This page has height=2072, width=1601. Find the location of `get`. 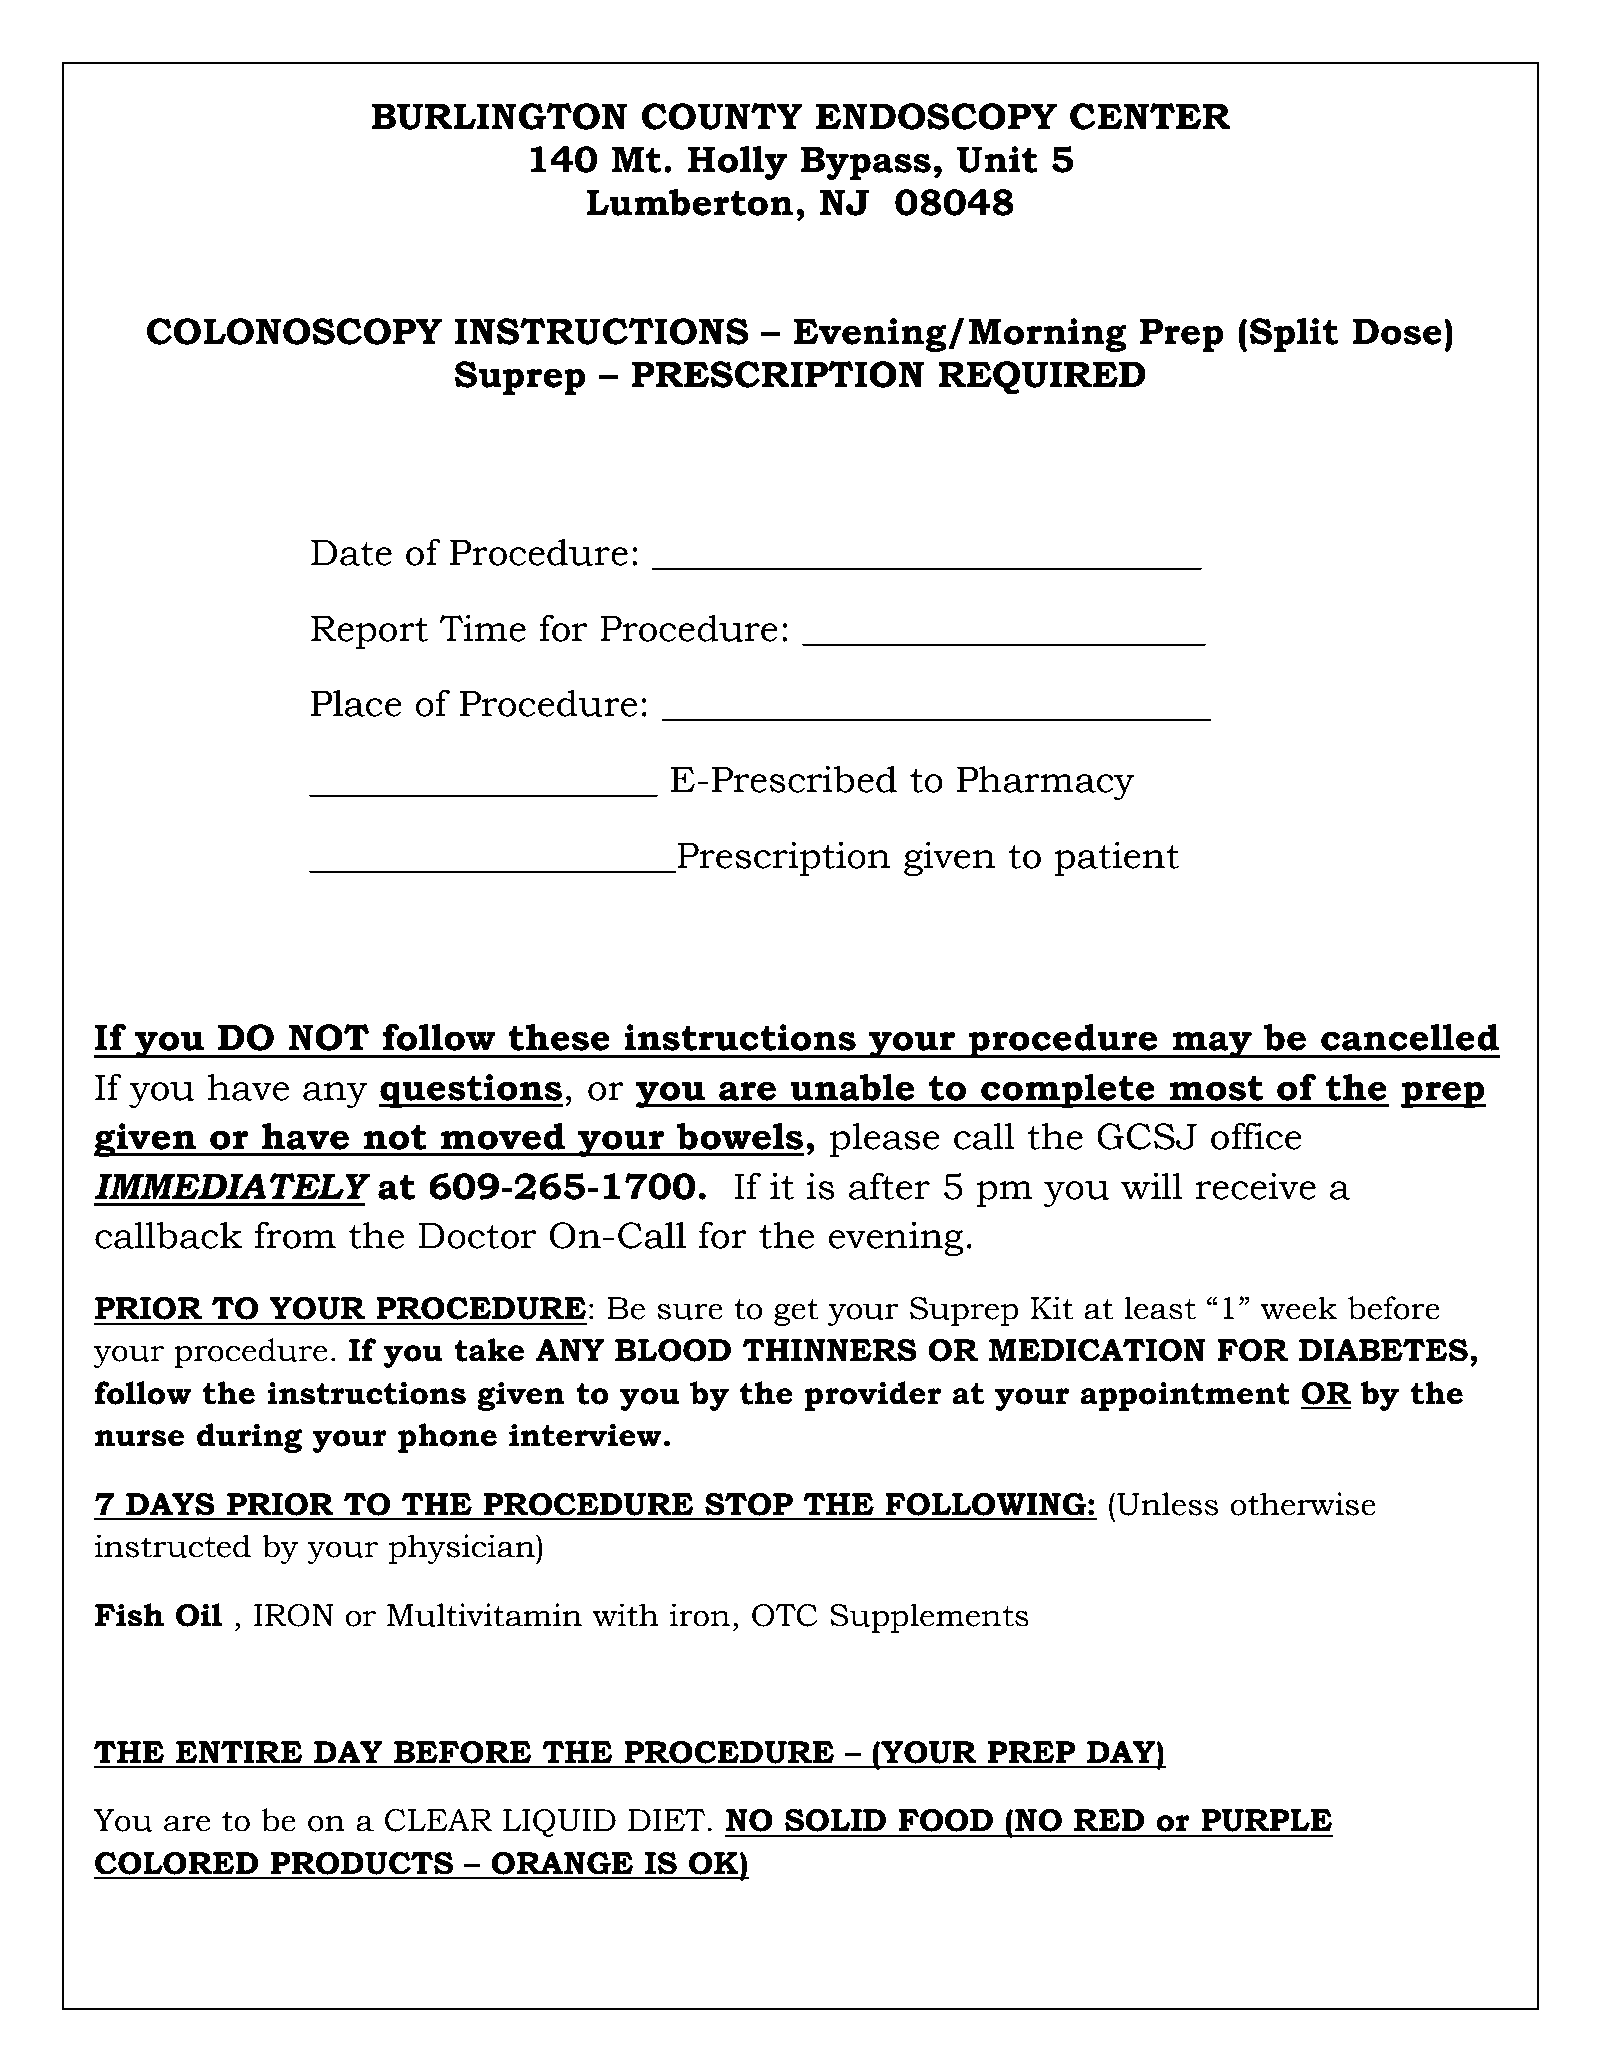

get is located at coordinates (796, 1312).
